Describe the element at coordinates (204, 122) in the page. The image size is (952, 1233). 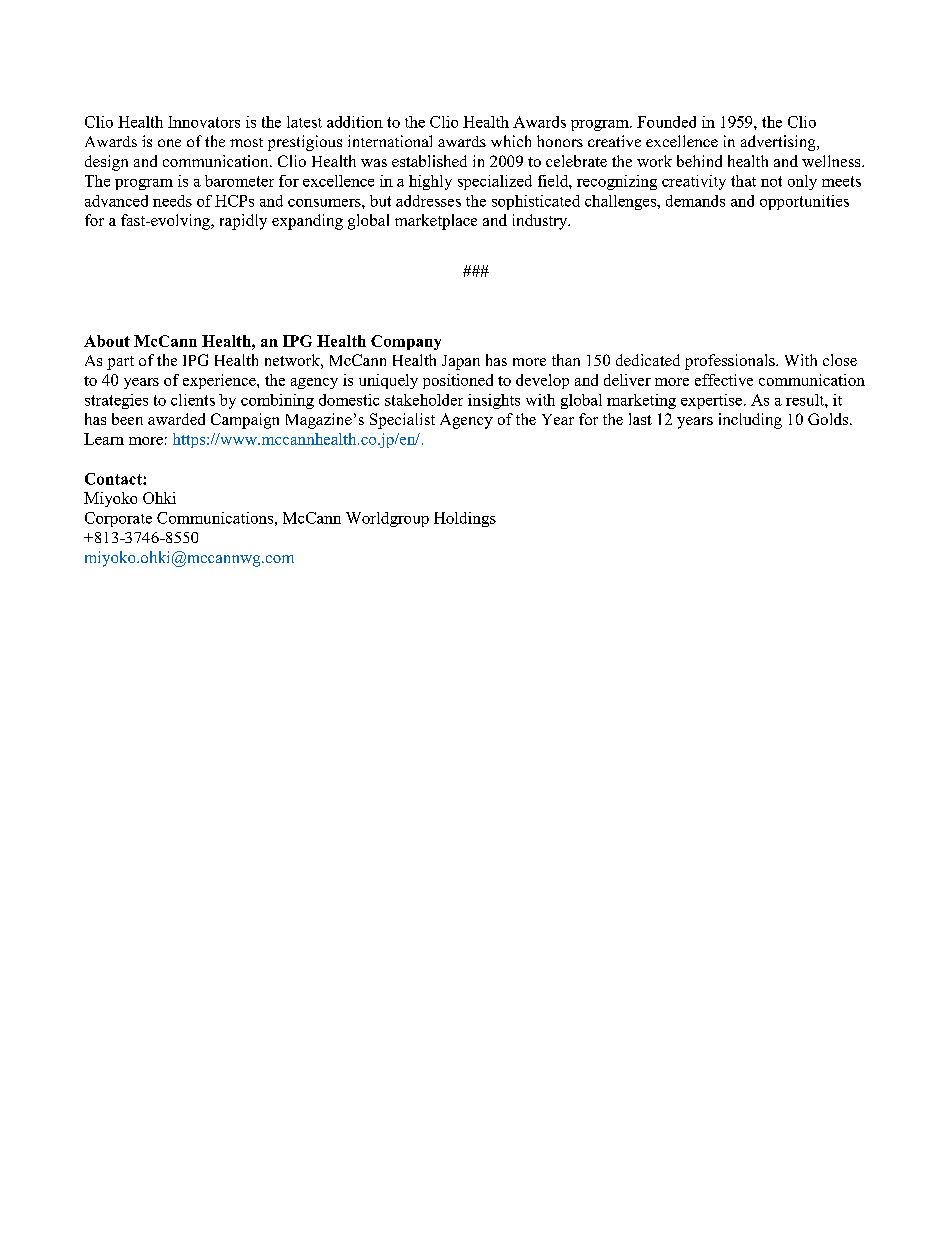
I see `Innovators` at that location.
